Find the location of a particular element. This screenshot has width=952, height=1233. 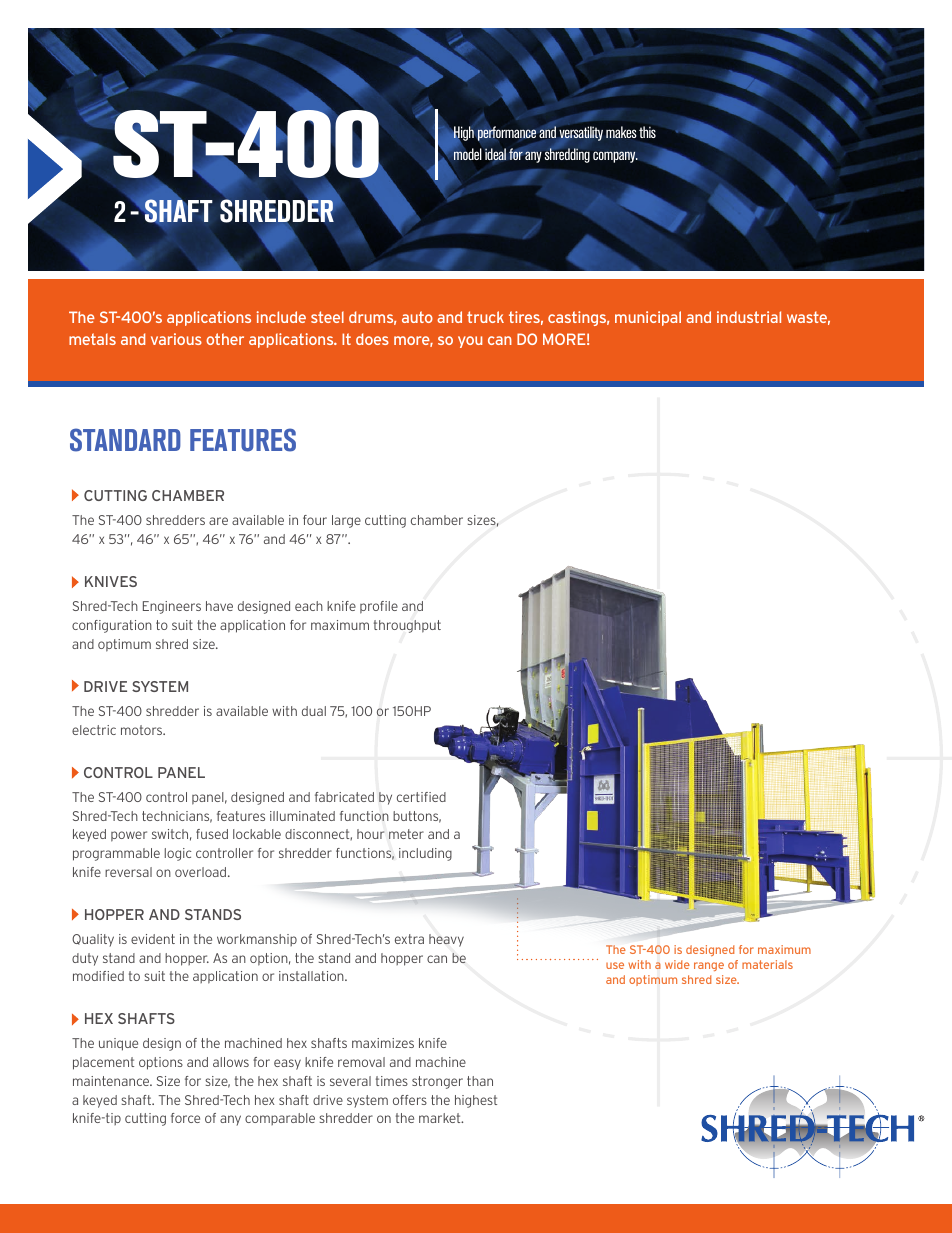

throughput is located at coordinates (407, 626).
